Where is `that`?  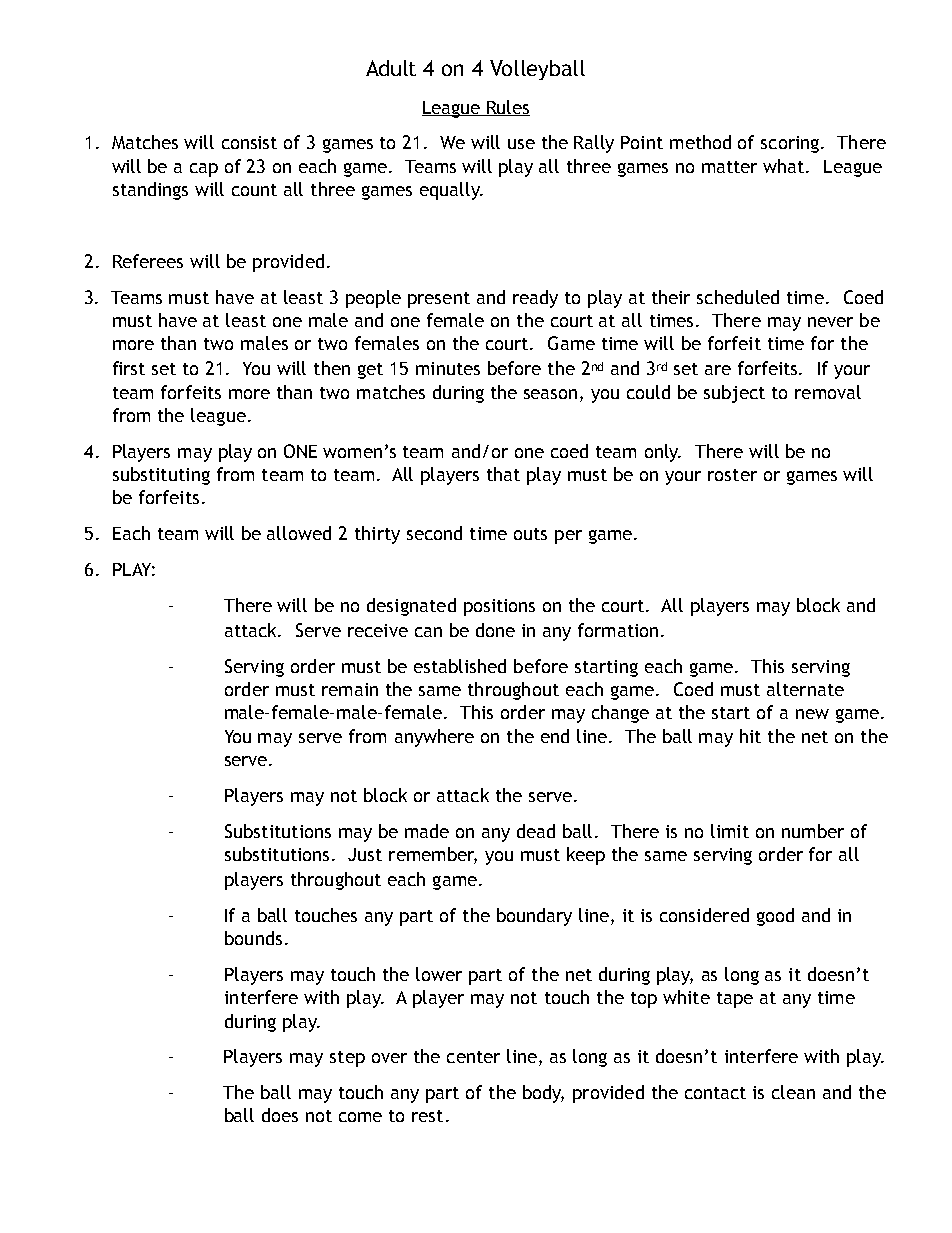 that is located at coordinates (503, 474).
